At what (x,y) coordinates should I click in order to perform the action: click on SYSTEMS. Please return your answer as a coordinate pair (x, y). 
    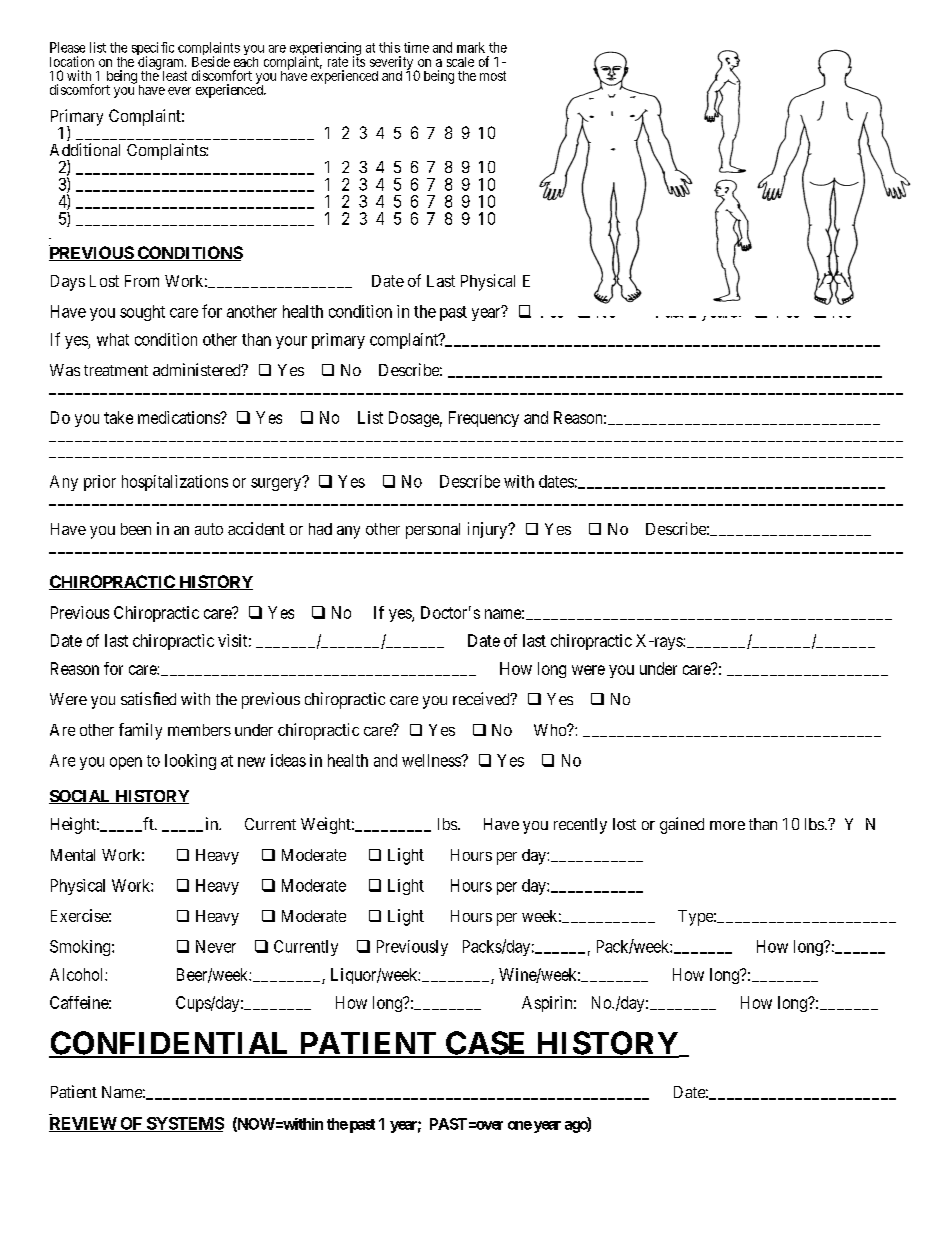
    Looking at the image, I should click on (184, 1124).
